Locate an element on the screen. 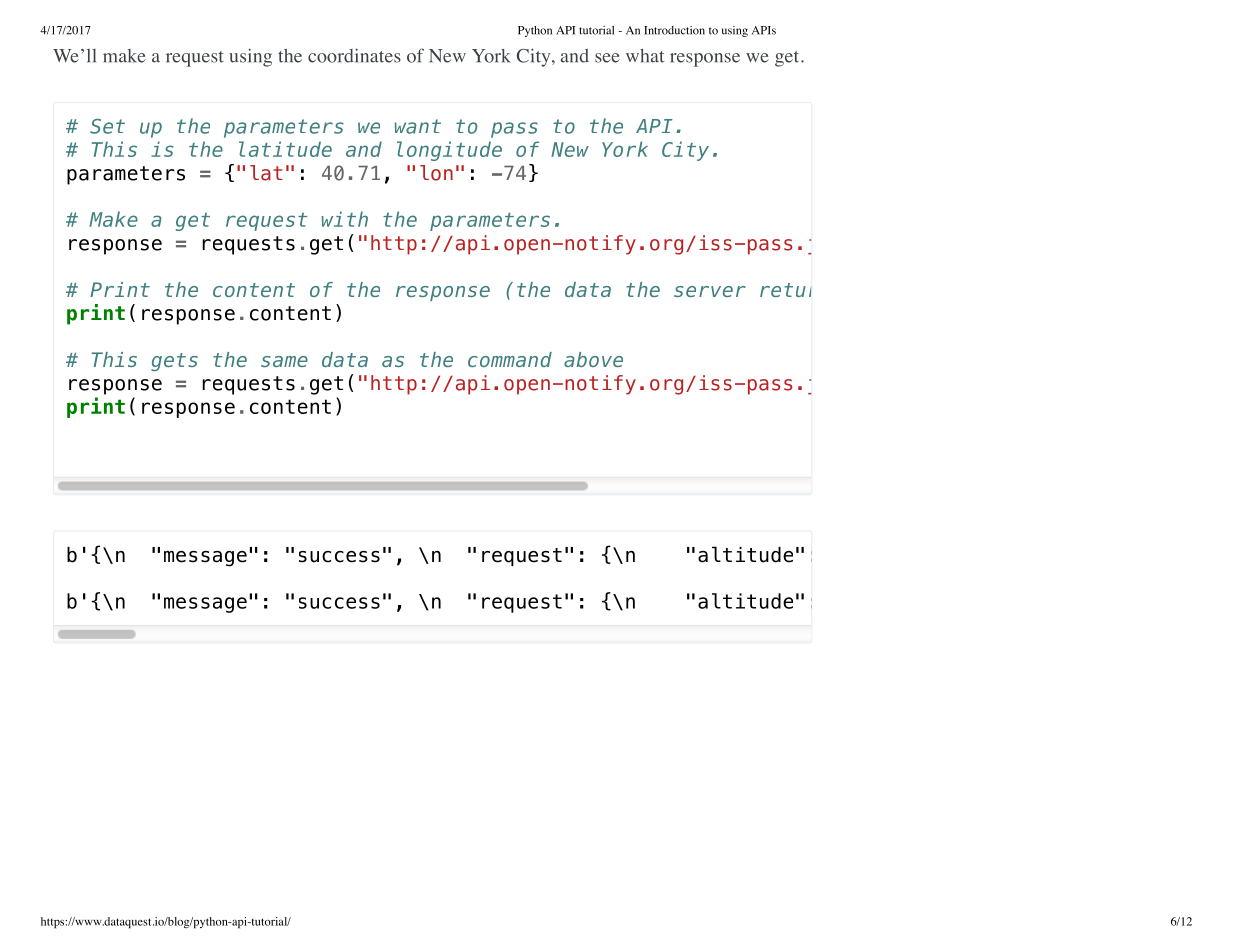 This screenshot has width=1233, height=952. coordinates is located at coordinates (354, 55).
